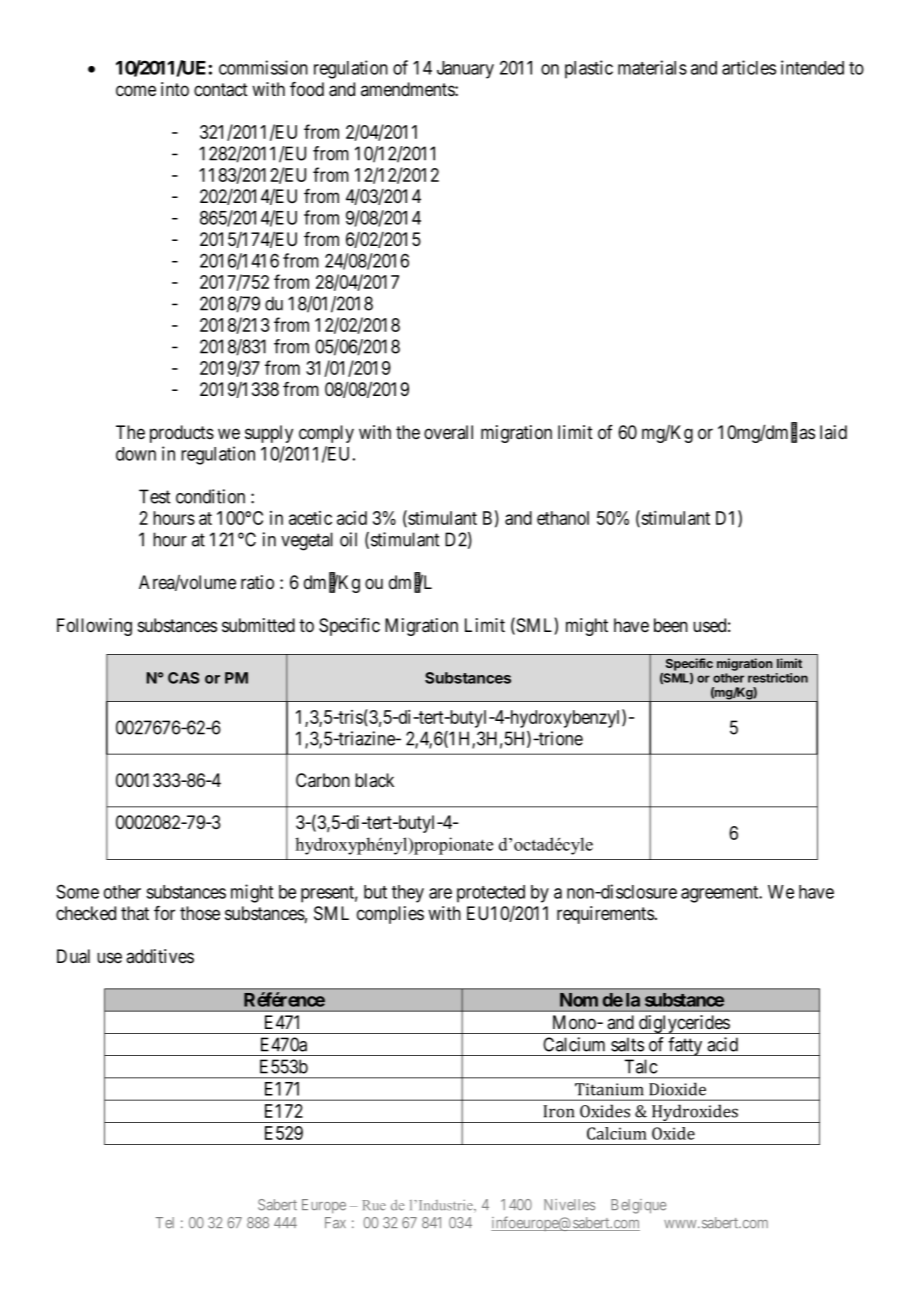 Image resolution: width=924 pixels, height=1308 pixels. I want to click on Nivelles, so click(569, 1205).
